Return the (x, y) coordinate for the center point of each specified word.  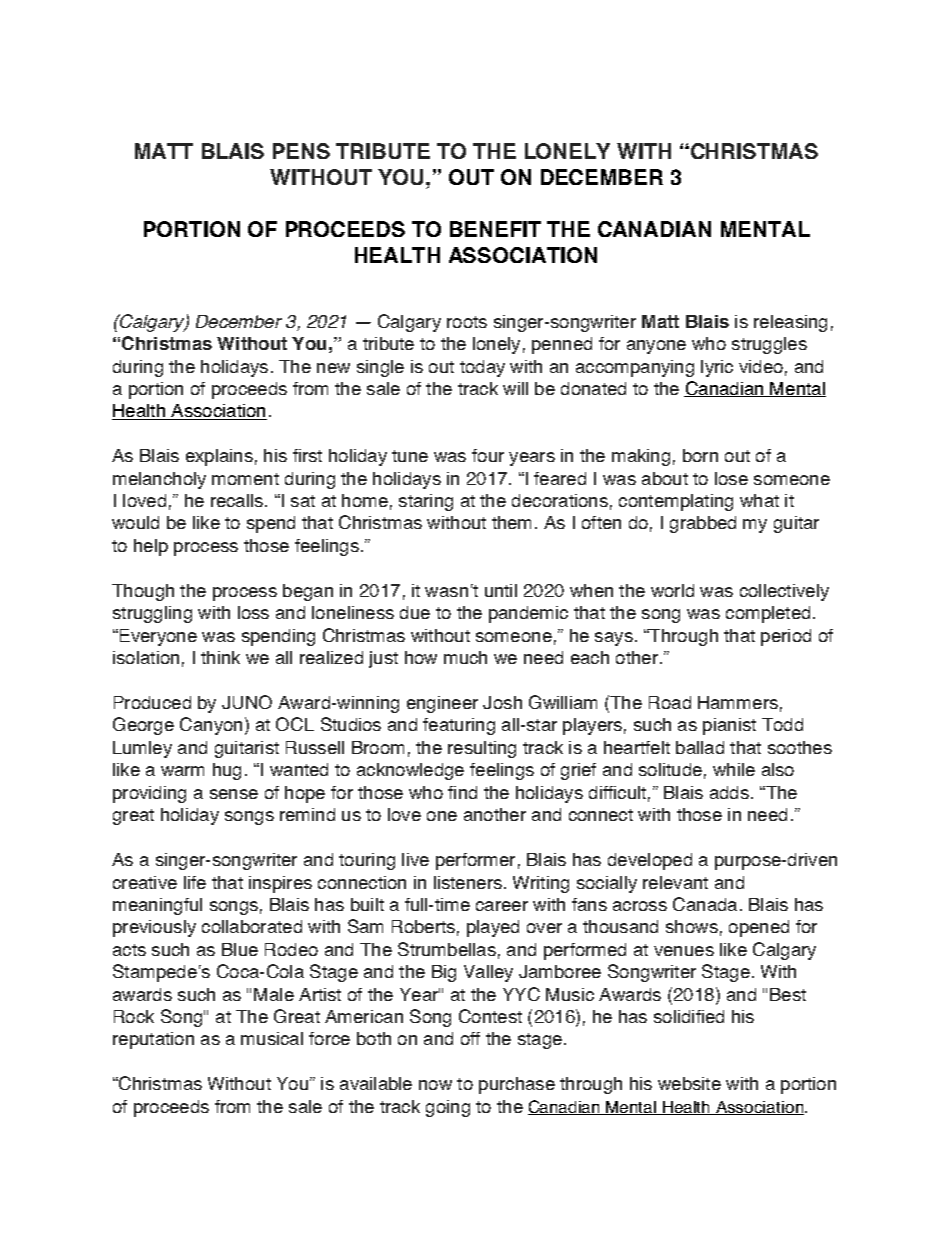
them (511, 522)
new (333, 368)
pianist (729, 726)
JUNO (247, 702)
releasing (790, 323)
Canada (705, 904)
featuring (459, 726)
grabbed (703, 524)
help (151, 547)
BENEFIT (495, 229)
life (195, 882)
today (482, 368)
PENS (301, 151)
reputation (153, 1040)
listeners (468, 882)
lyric (717, 368)
